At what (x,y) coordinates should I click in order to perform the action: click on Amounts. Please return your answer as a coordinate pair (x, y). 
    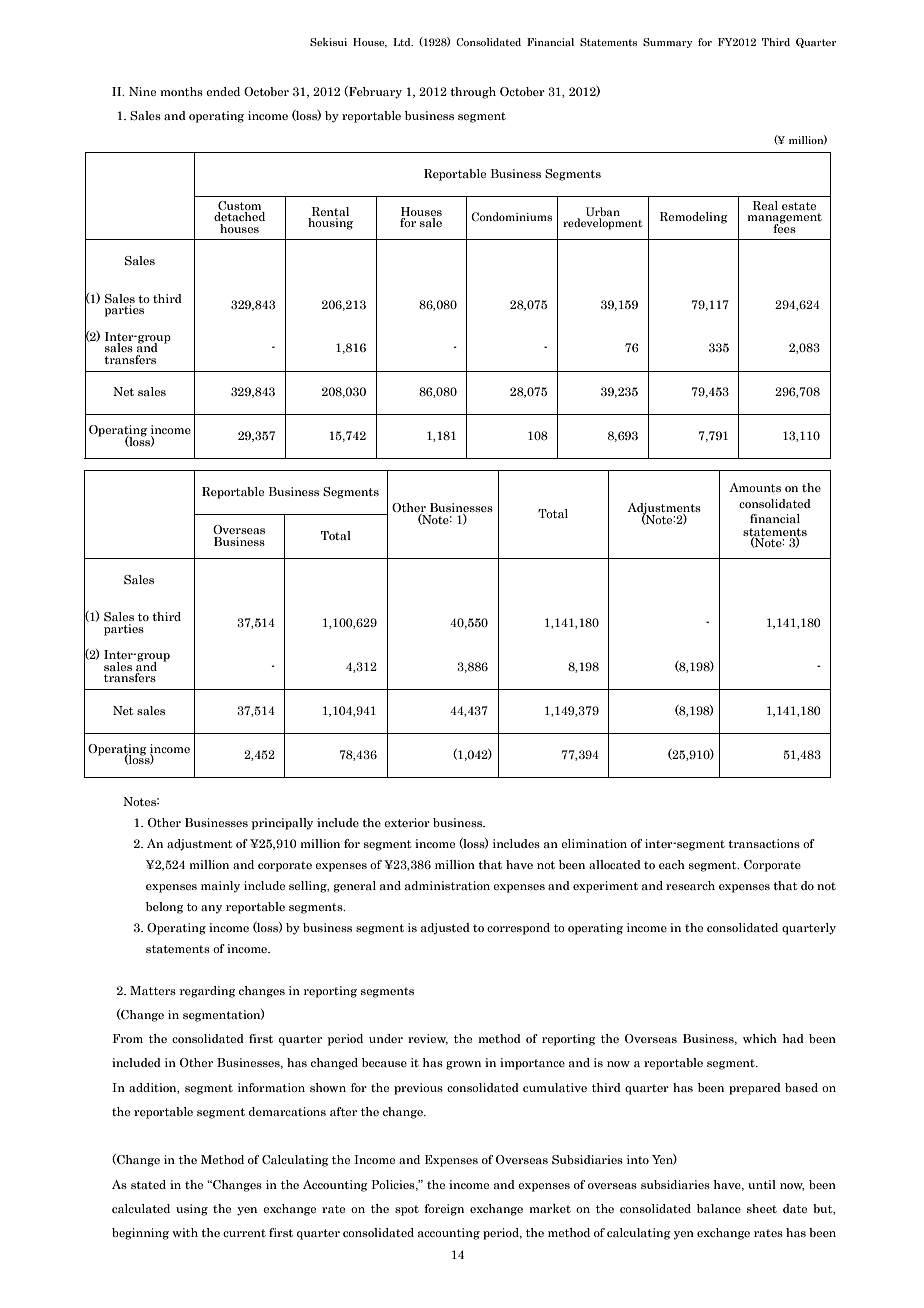
    Looking at the image, I should click on (755, 487).
